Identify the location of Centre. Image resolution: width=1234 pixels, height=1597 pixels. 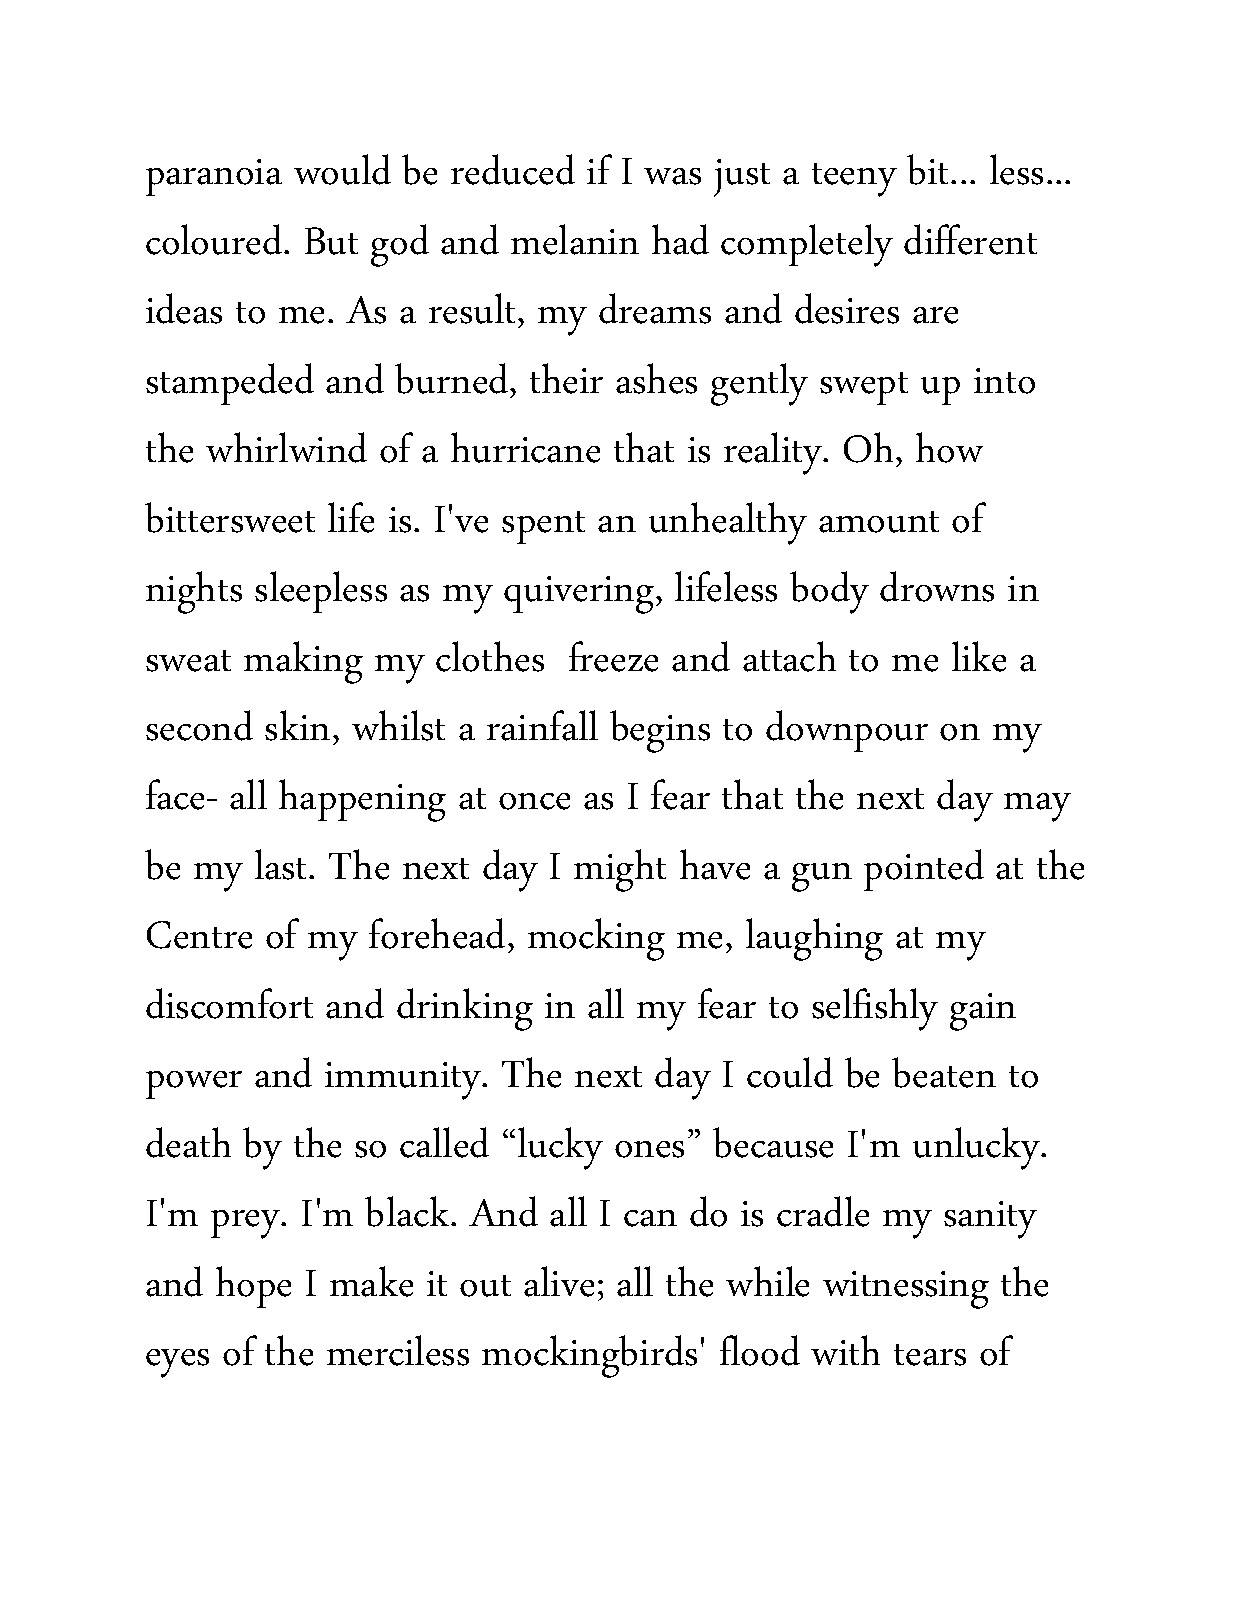
(199, 935).
